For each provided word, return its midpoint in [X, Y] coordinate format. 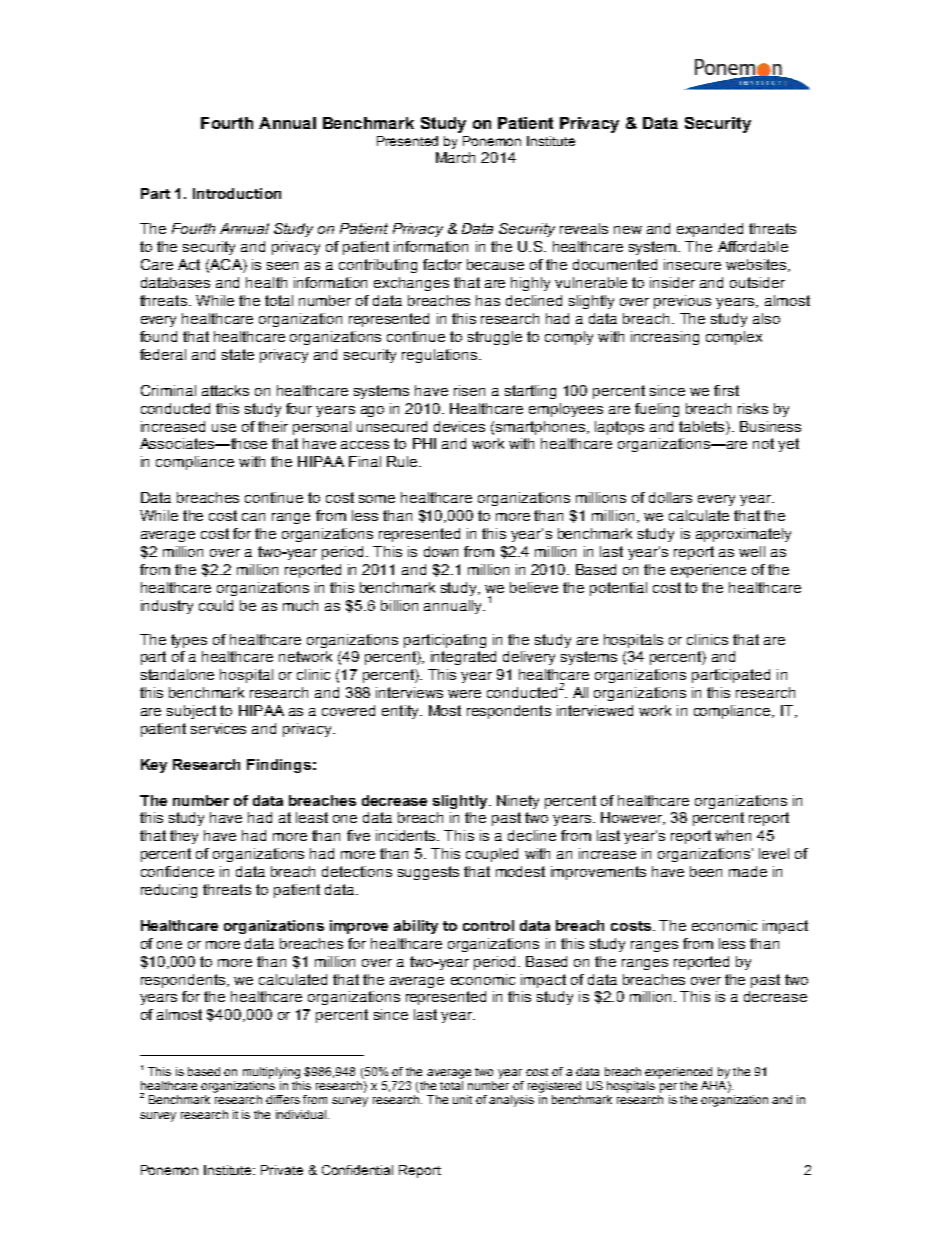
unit [462, 1099]
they [184, 837]
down [441, 551]
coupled [492, 855]
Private [282, 1170]
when [733, 835]
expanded [710, 230]
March [455, 157]
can [253, 517]
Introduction [237, 193]
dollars [670, 497]
